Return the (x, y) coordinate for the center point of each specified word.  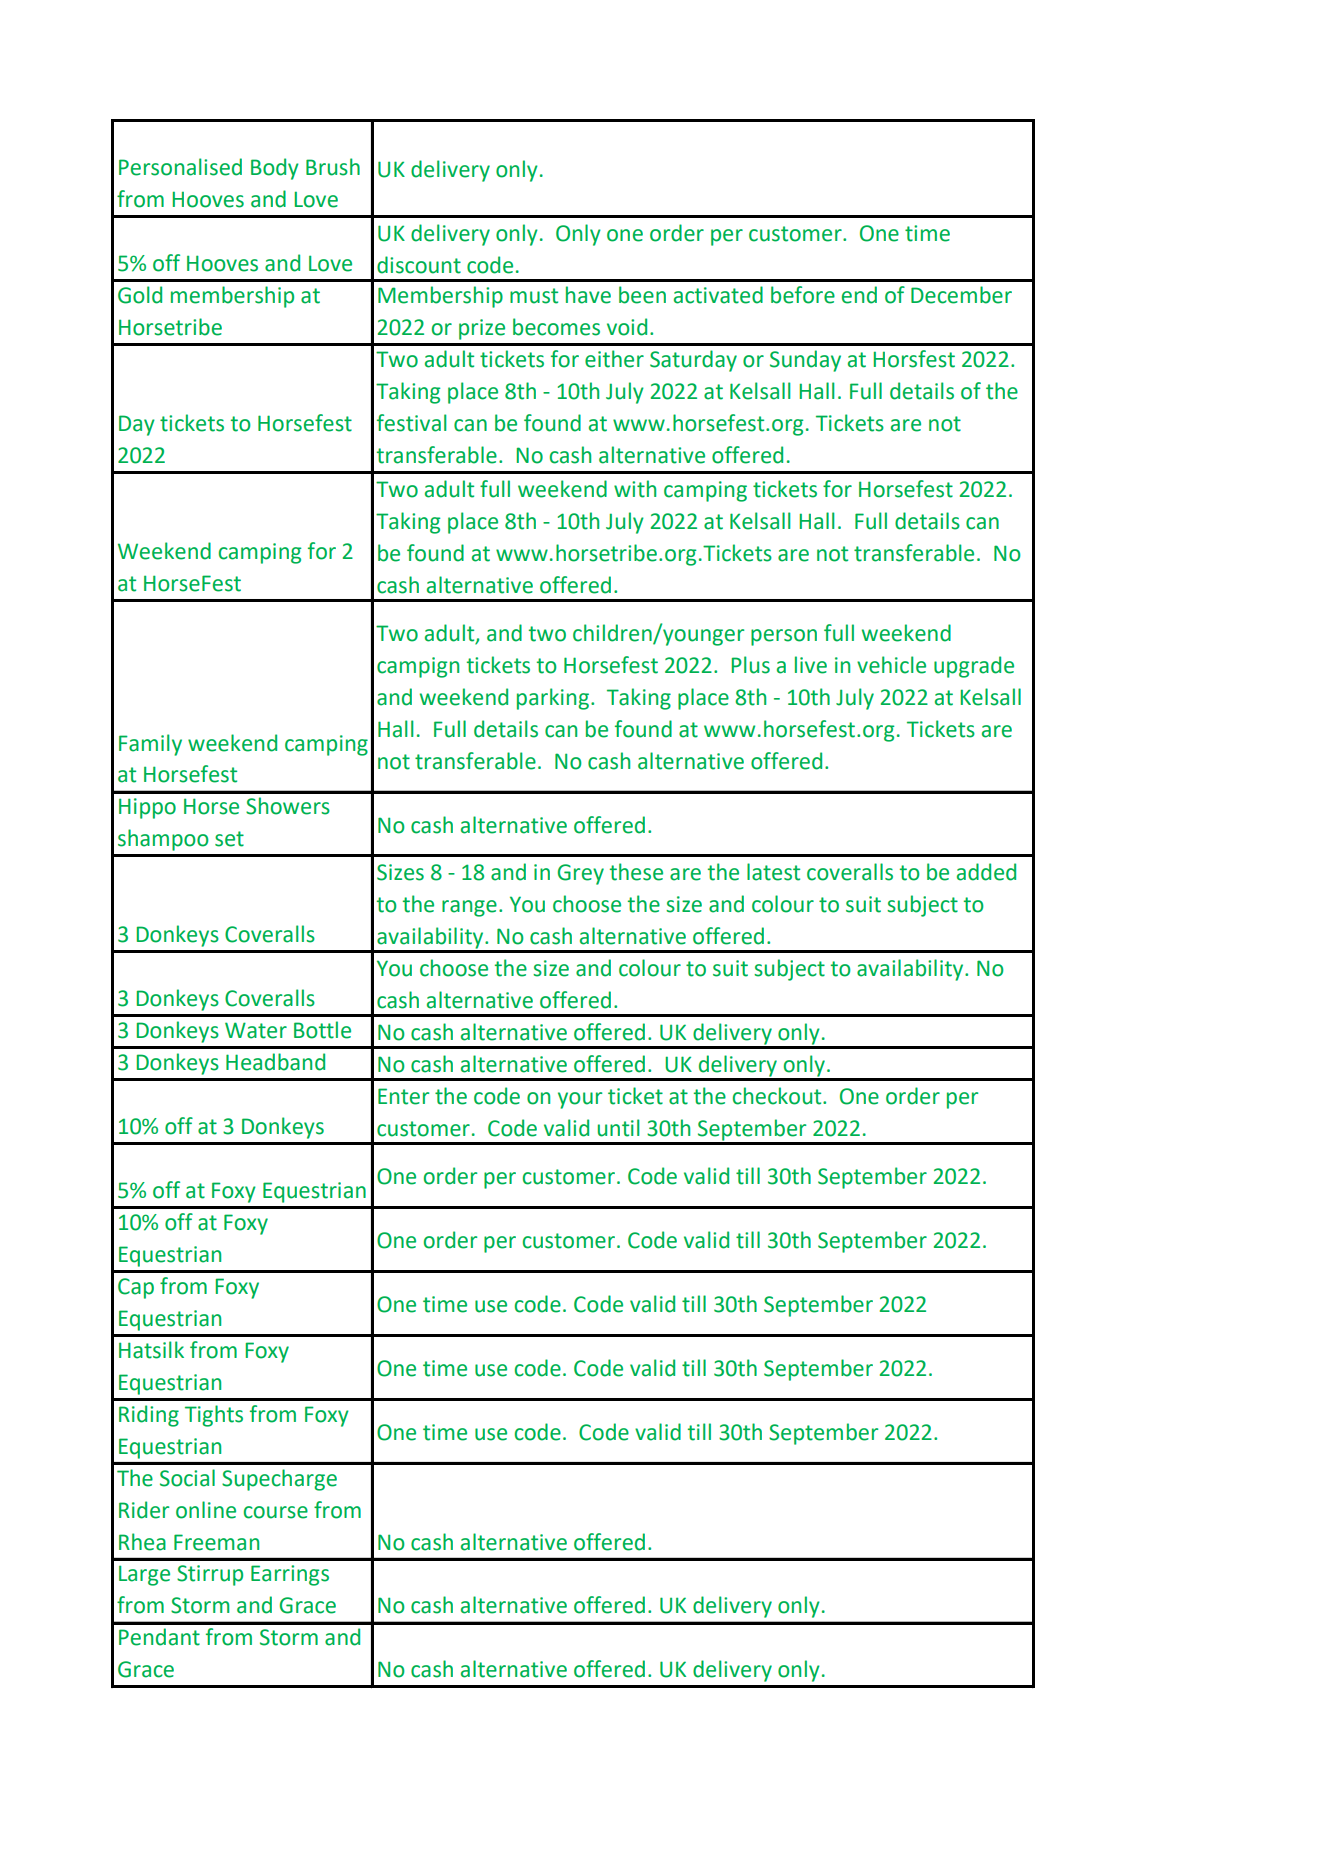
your (580, 1100)
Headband (275, 1062)
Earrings (290, 1575)
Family (150, 745)
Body (275, 169)
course (276, 1512)
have (588, 295)
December (961, 295)
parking (553, 699)
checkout (778, 1096)
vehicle (891, 665)
